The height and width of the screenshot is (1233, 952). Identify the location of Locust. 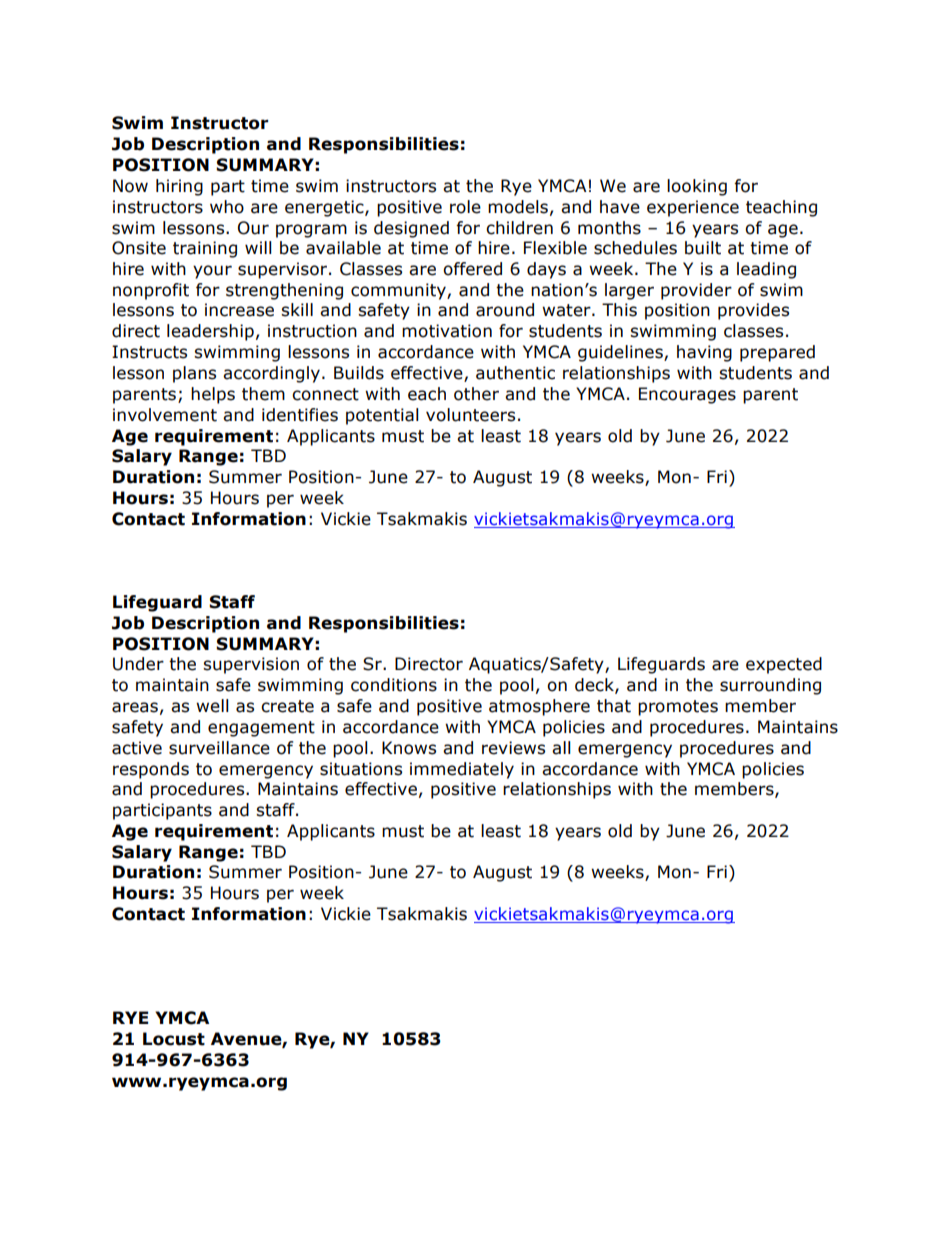
(174, 1039).
